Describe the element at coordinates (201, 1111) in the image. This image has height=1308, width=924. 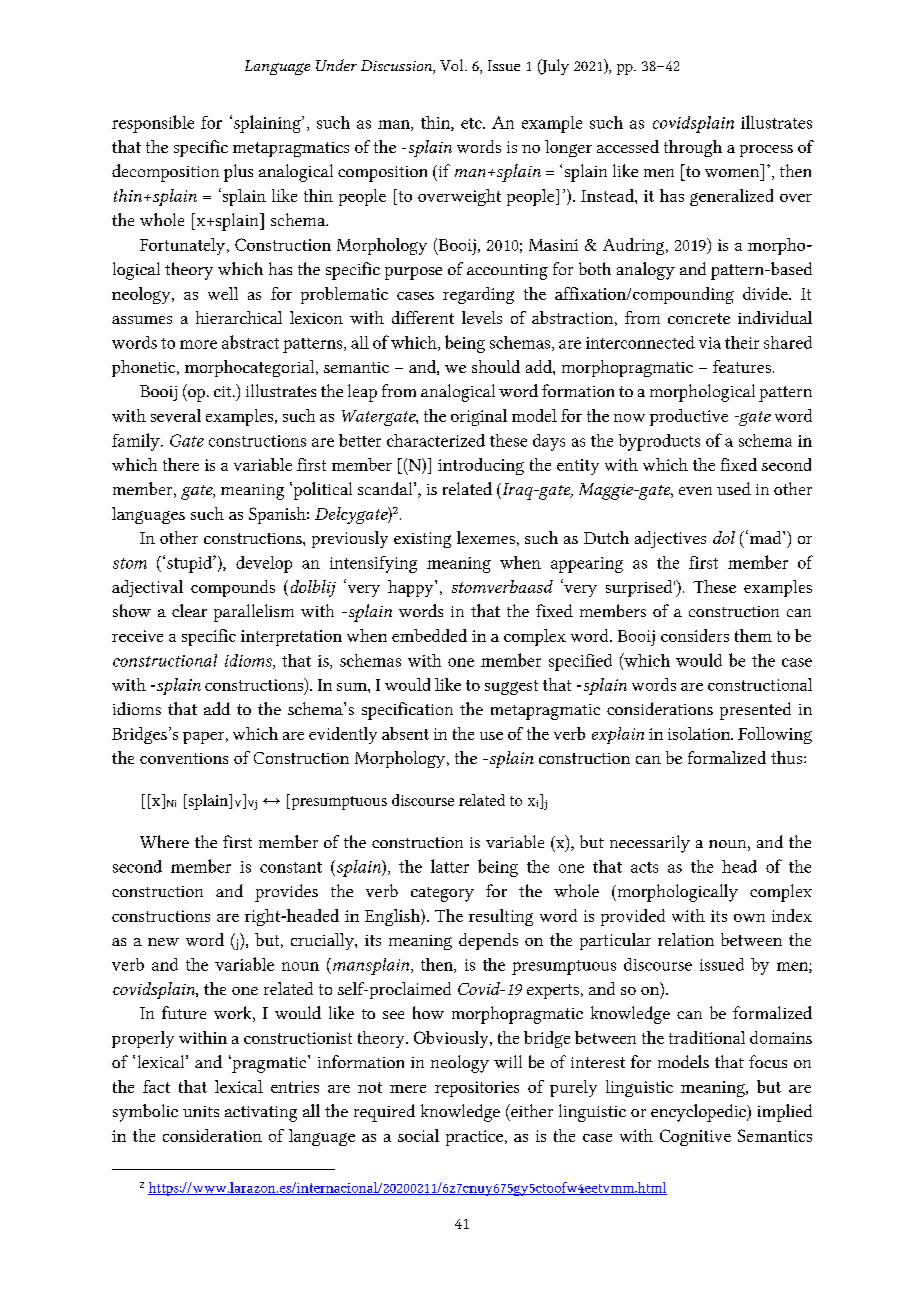
I see `units` at that location.
